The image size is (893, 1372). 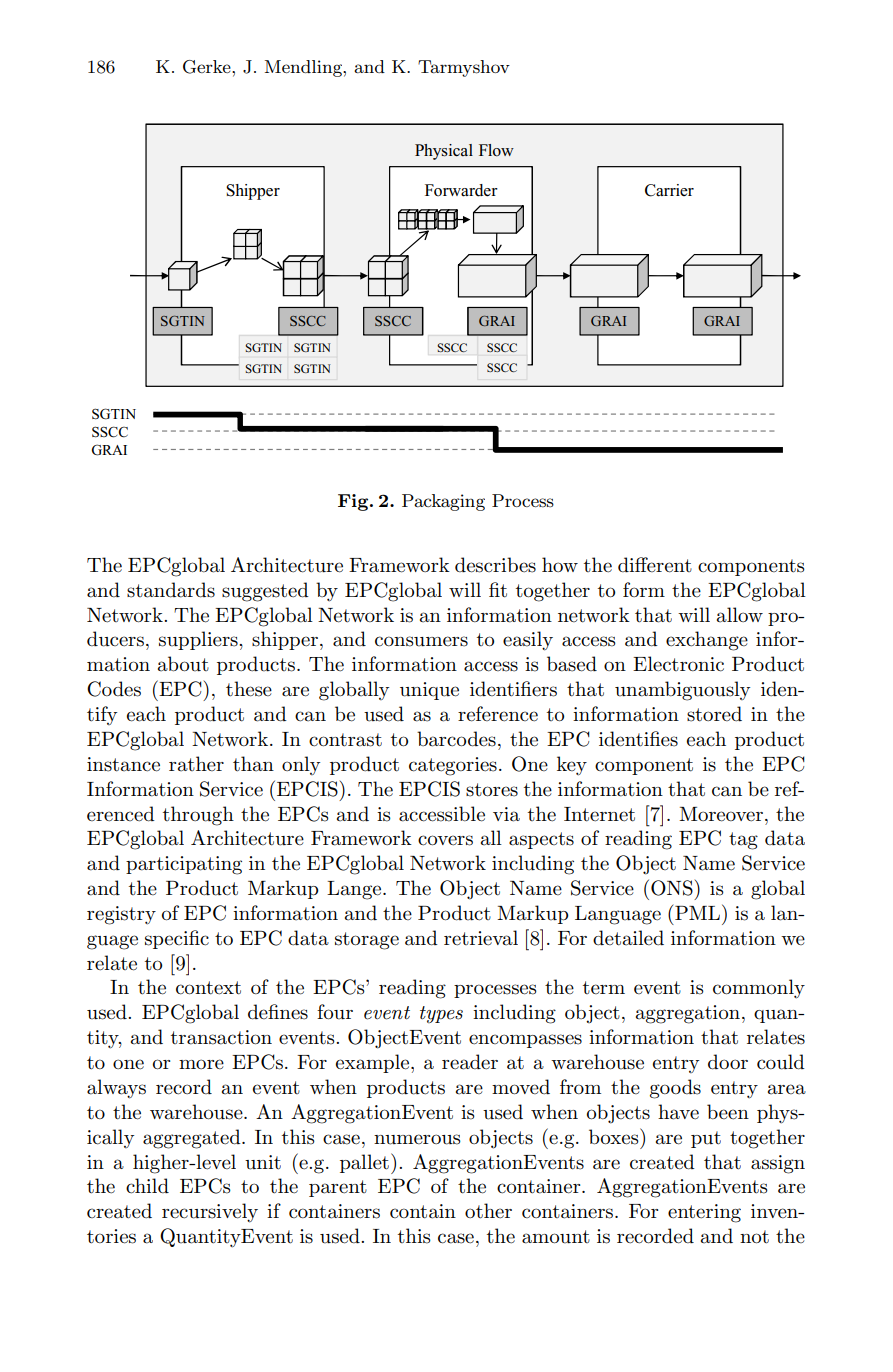 I want to click on recursively, so click(x=210, y=1213).
